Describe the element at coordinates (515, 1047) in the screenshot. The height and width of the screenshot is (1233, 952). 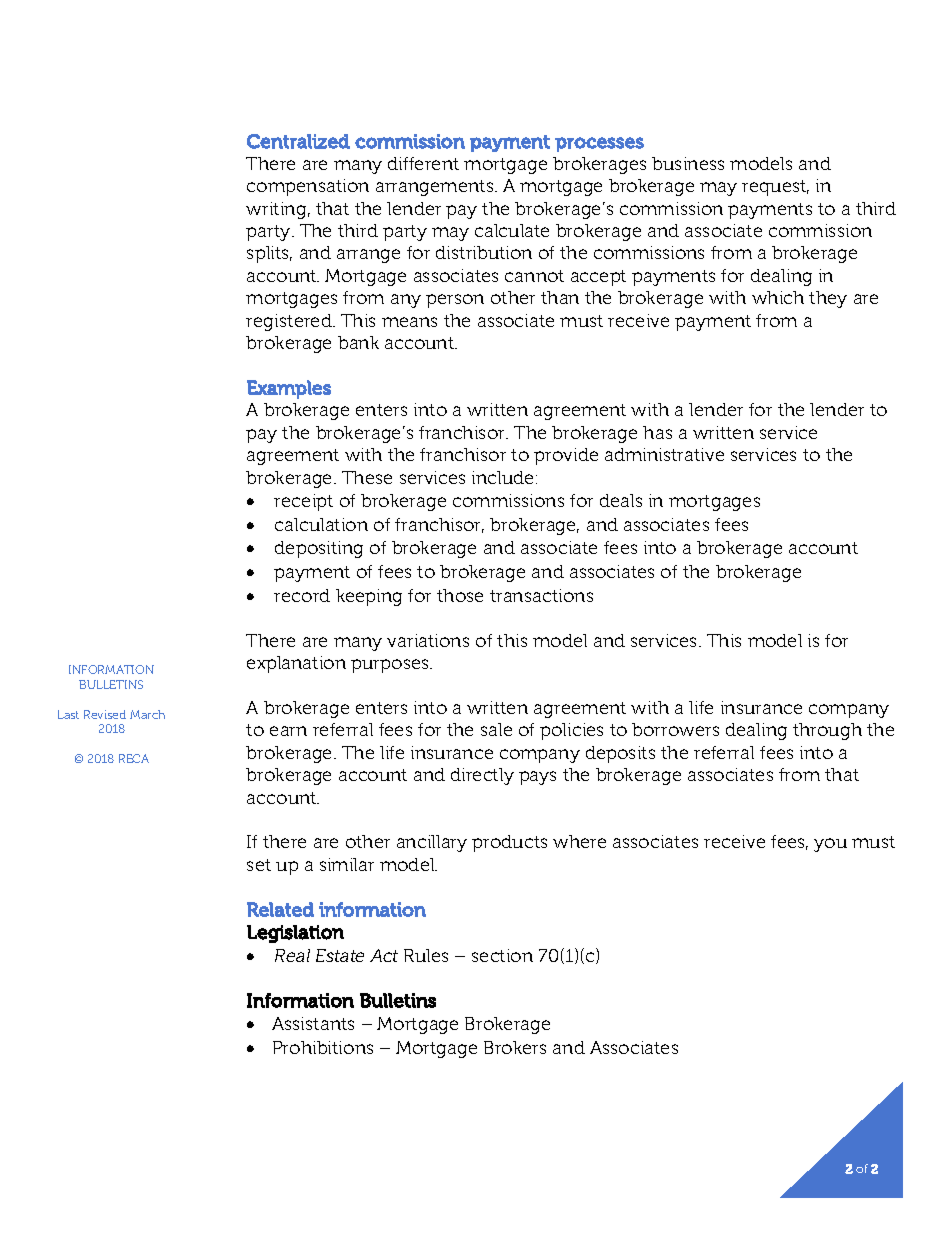
I see `Brokers` at that location.
